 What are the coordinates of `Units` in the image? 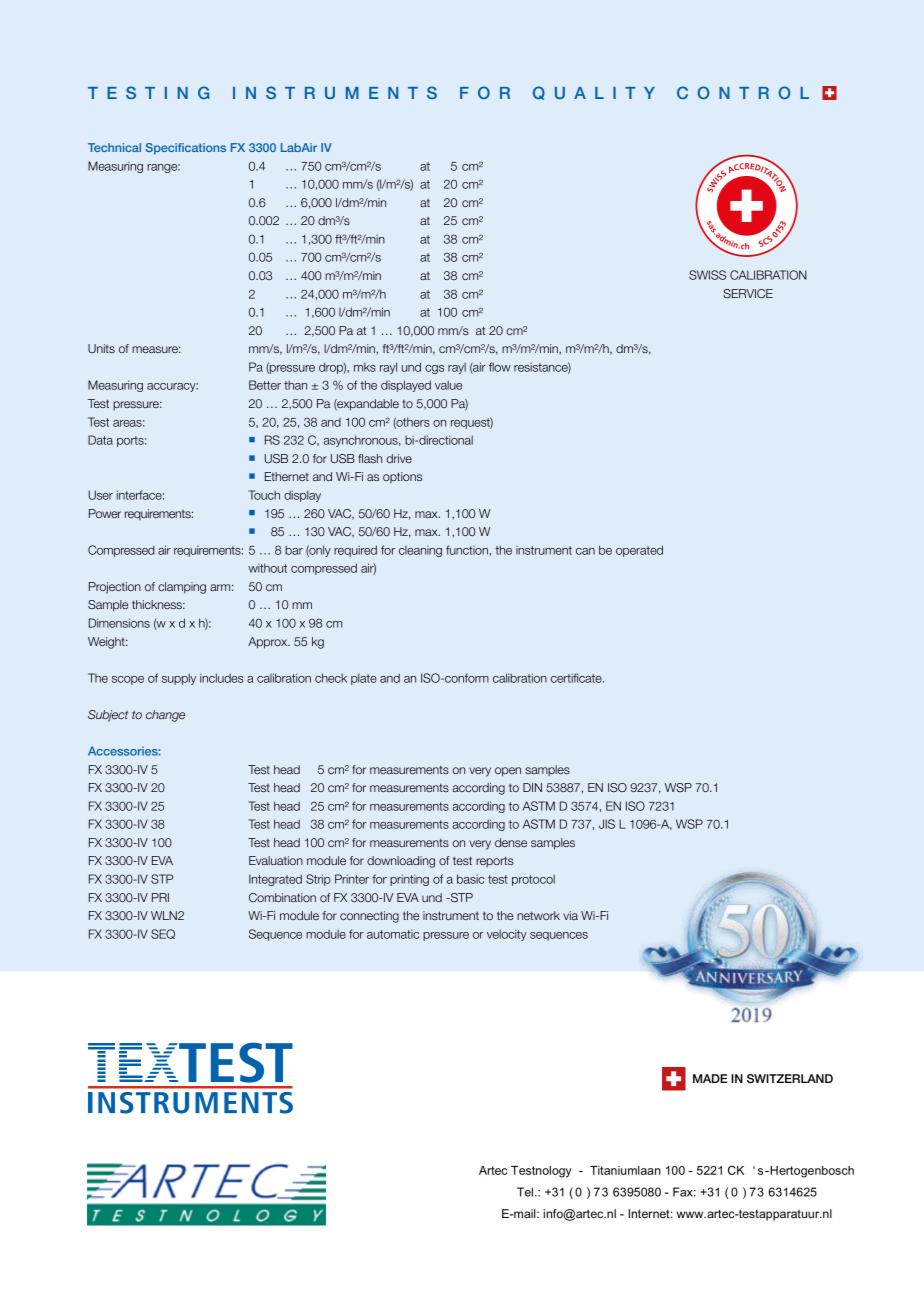 It's located at (101, 348).
